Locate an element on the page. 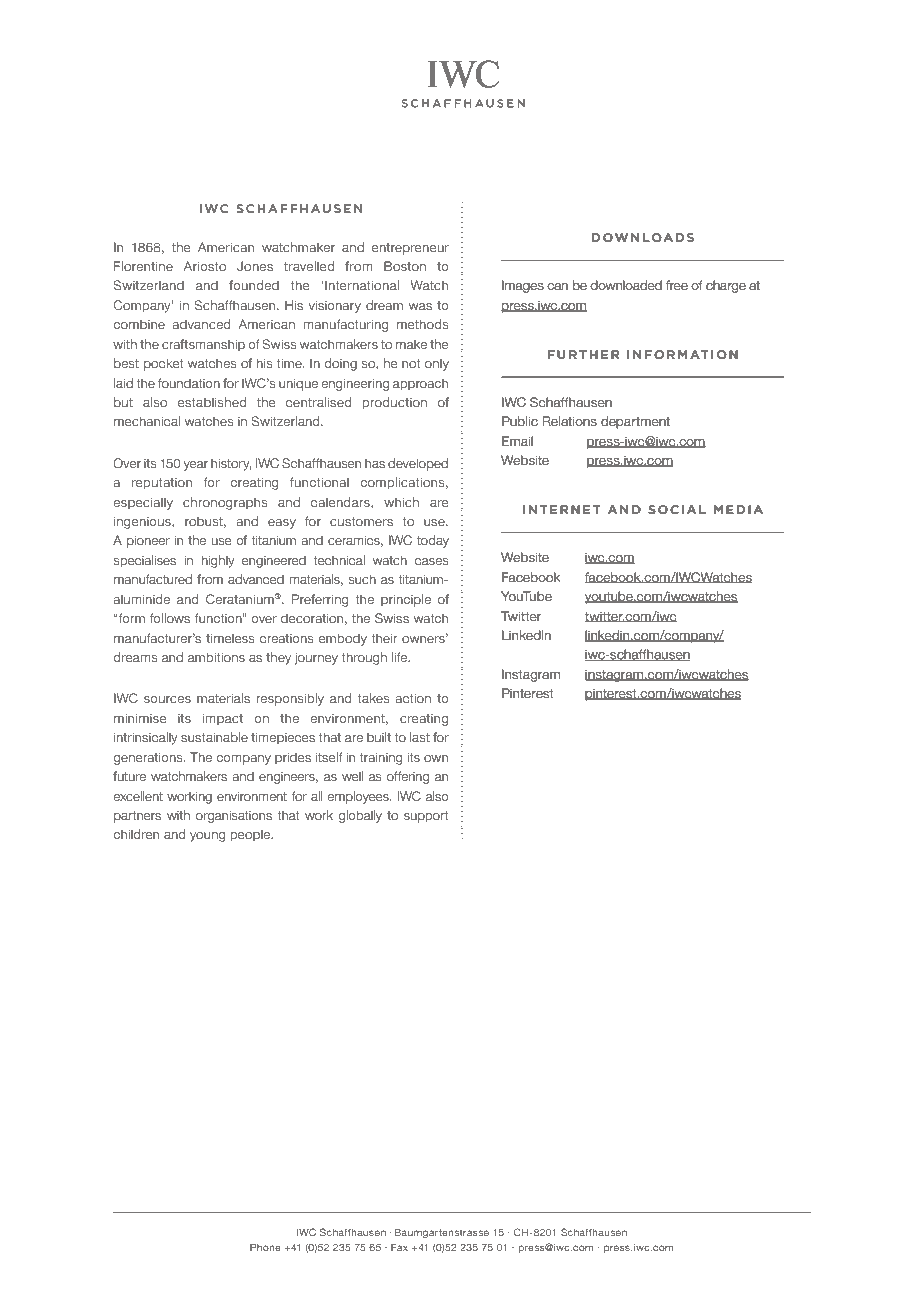 The height and width of the image is (1308, 924). globally is located at coordinates (360, 816).
